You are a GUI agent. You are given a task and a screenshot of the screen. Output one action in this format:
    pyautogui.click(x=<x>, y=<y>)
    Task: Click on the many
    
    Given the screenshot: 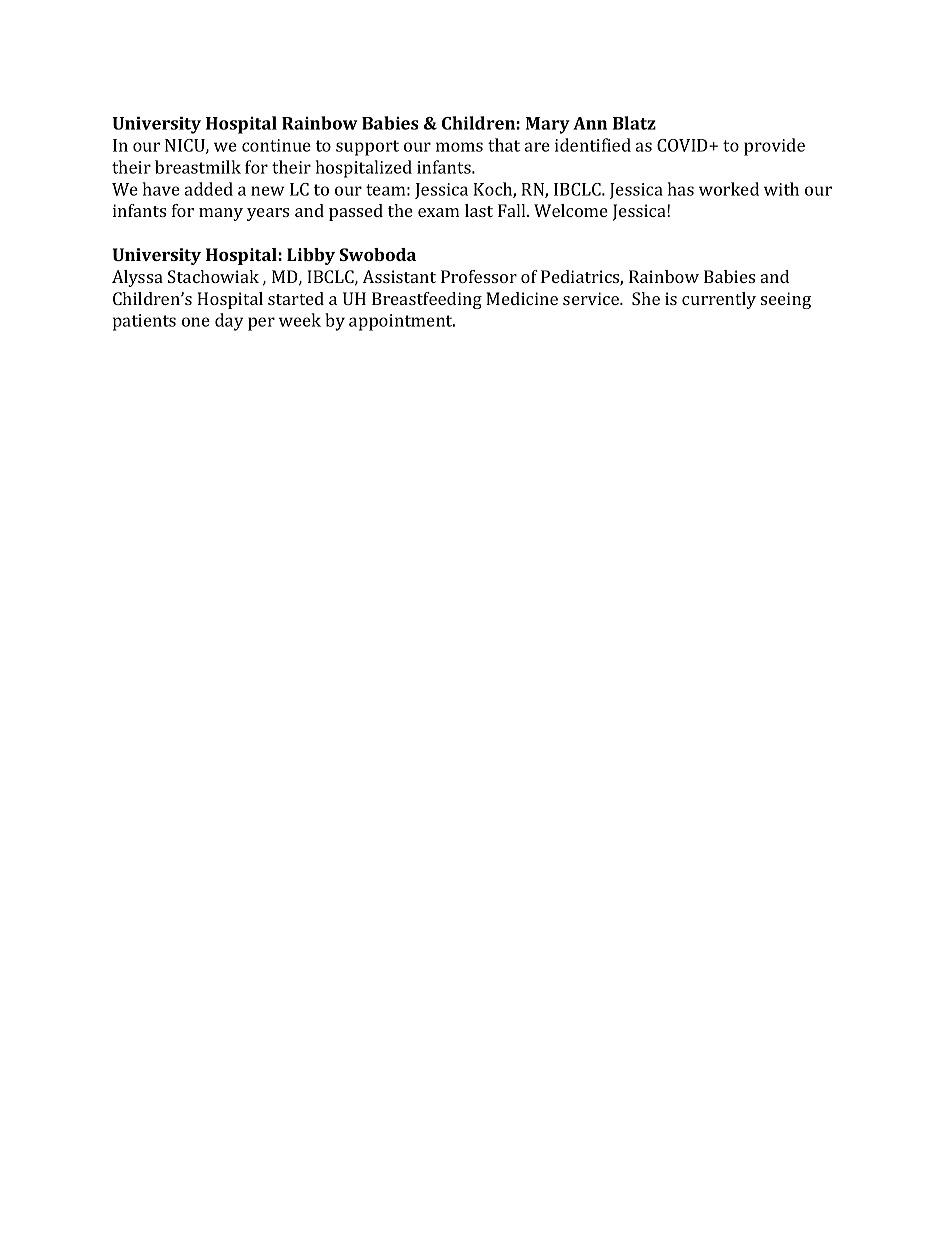 What is the action you would take?
    pyautogui.click(x=221, y=214)
